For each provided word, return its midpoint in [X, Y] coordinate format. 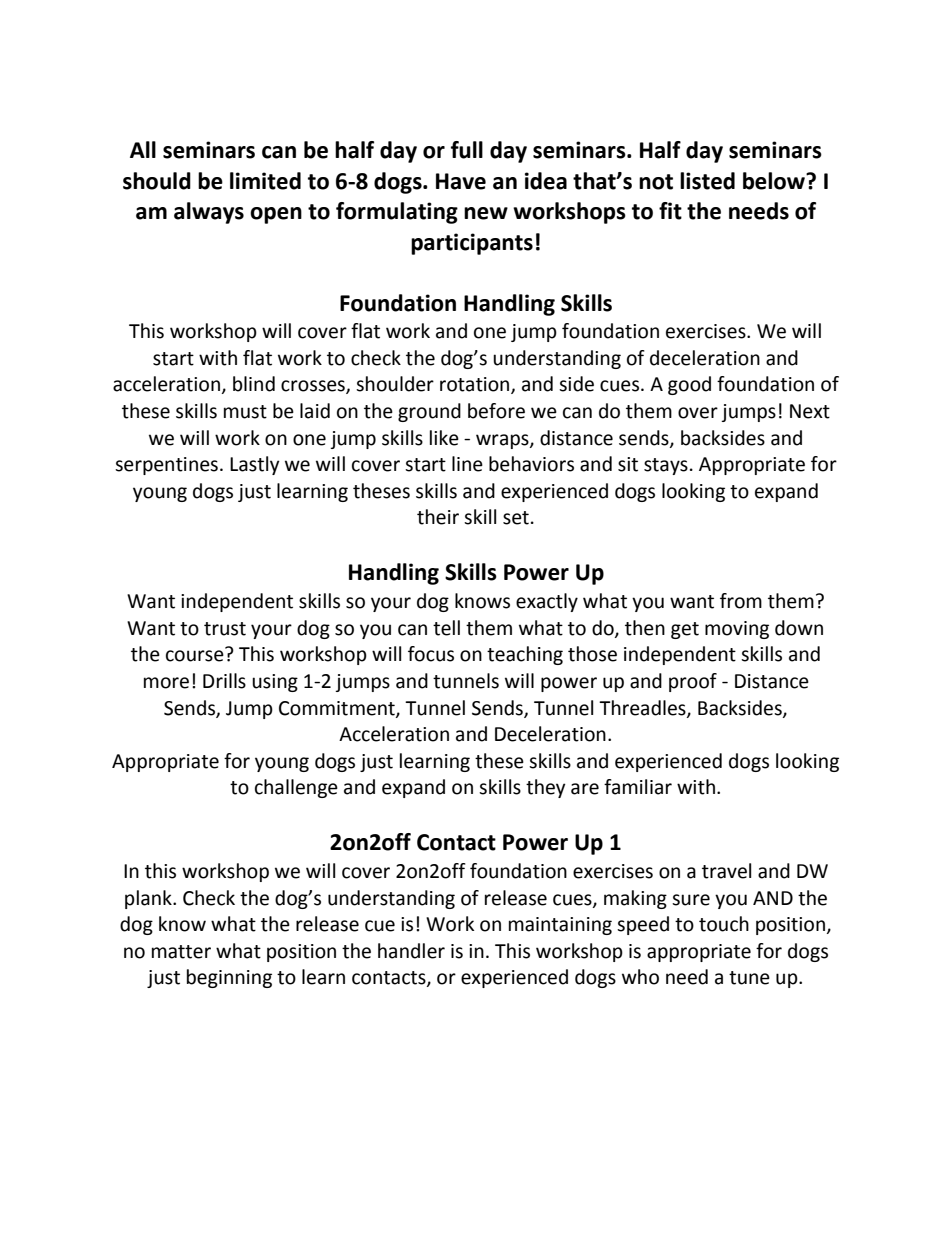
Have [461, 181]
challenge [296, 788]
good [689, 385]
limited [265, 181]
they [546, 788]
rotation [476, 385]
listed [707, 181]
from [741, 601]
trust [225, 629]
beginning [229, 978]
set [516, 518]
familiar [638, 787]
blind [254, 384]
